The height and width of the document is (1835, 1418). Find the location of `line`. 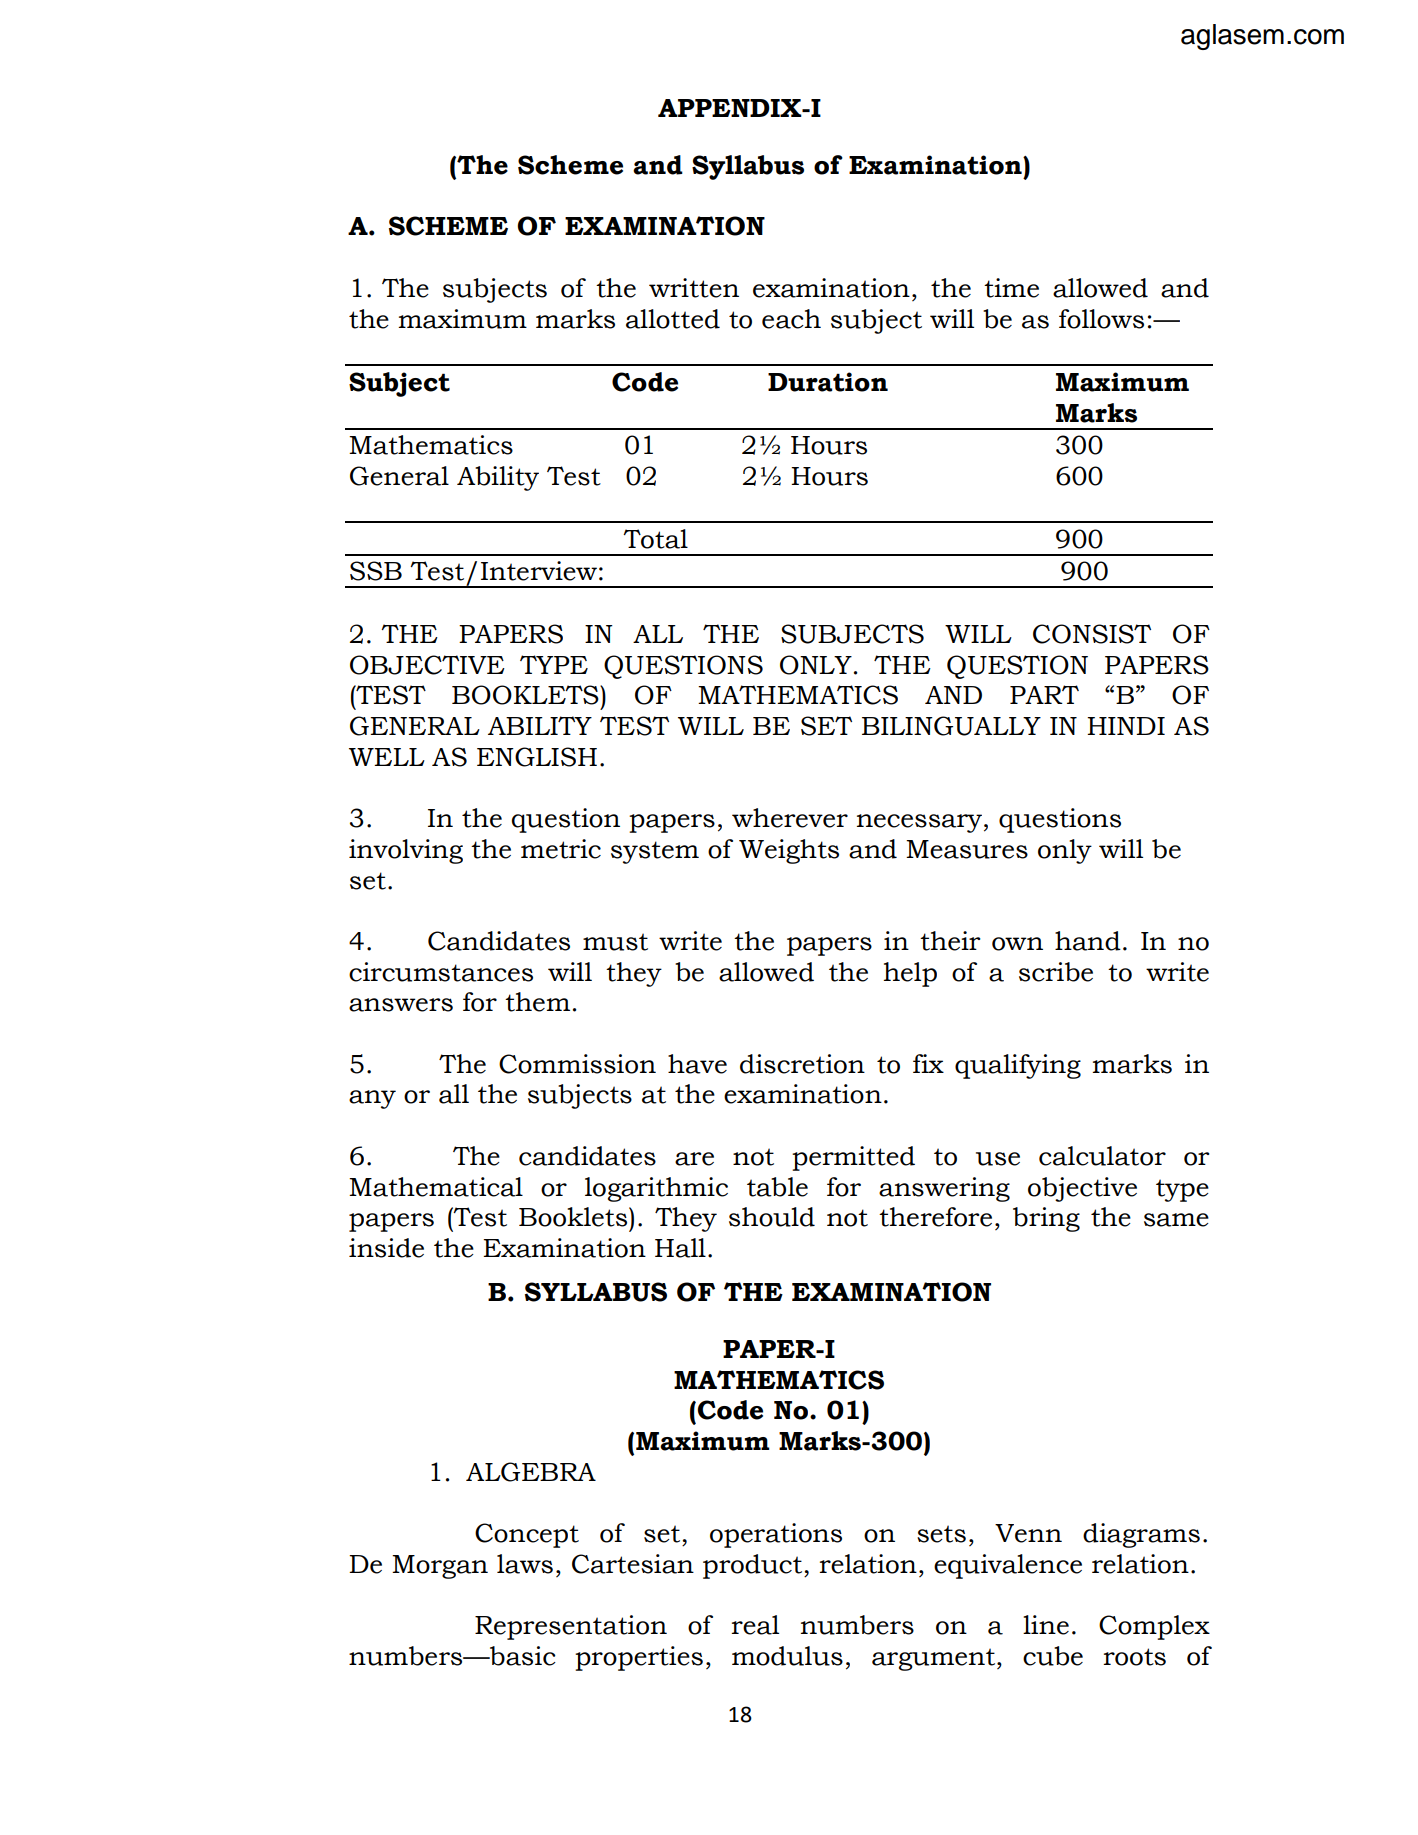

line is located at coordinates (1046, 1625).
